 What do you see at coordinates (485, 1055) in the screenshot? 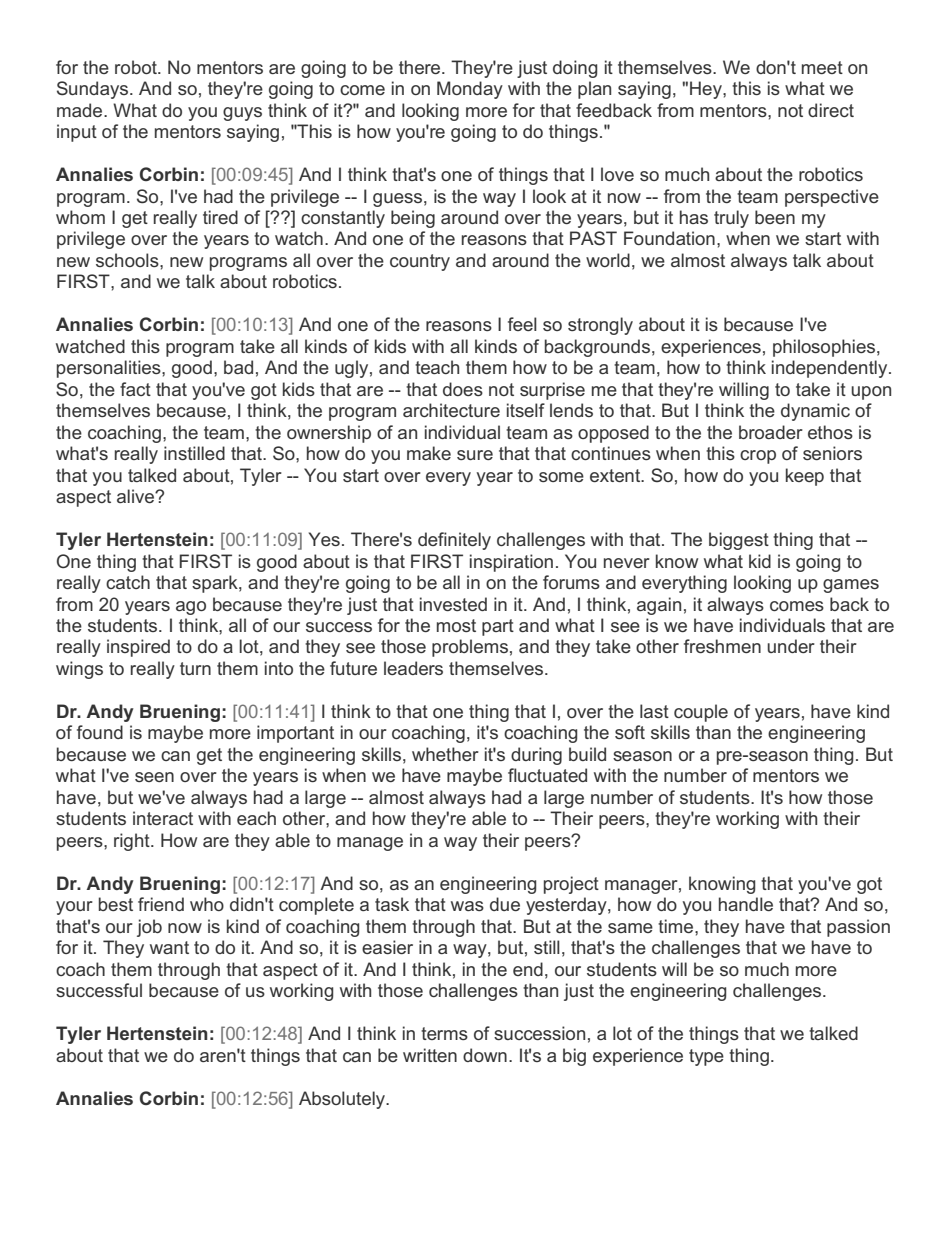
I see `down` at bounding box center [485, 1055].
